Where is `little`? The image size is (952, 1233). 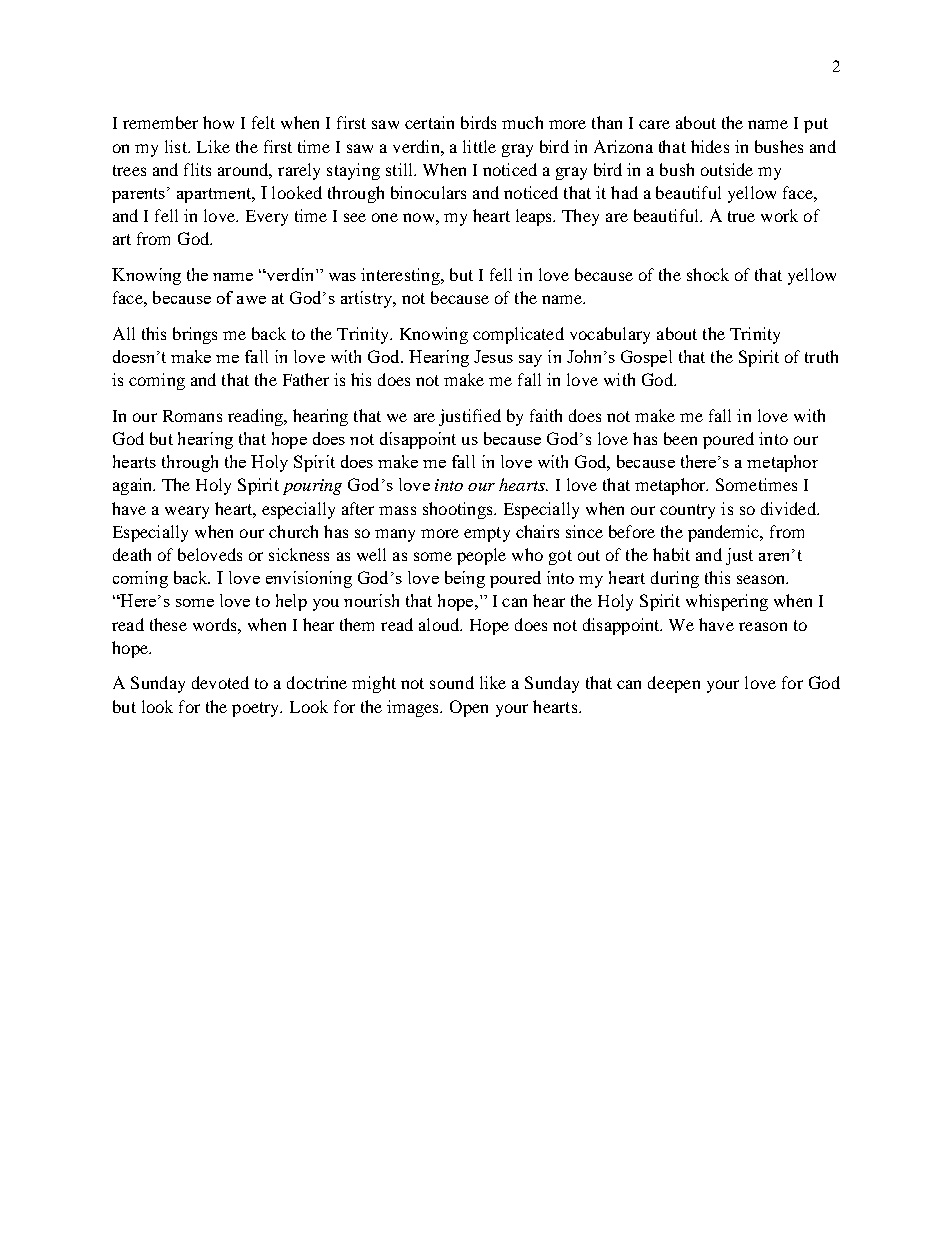
little is located at coordinates (479, 146).
